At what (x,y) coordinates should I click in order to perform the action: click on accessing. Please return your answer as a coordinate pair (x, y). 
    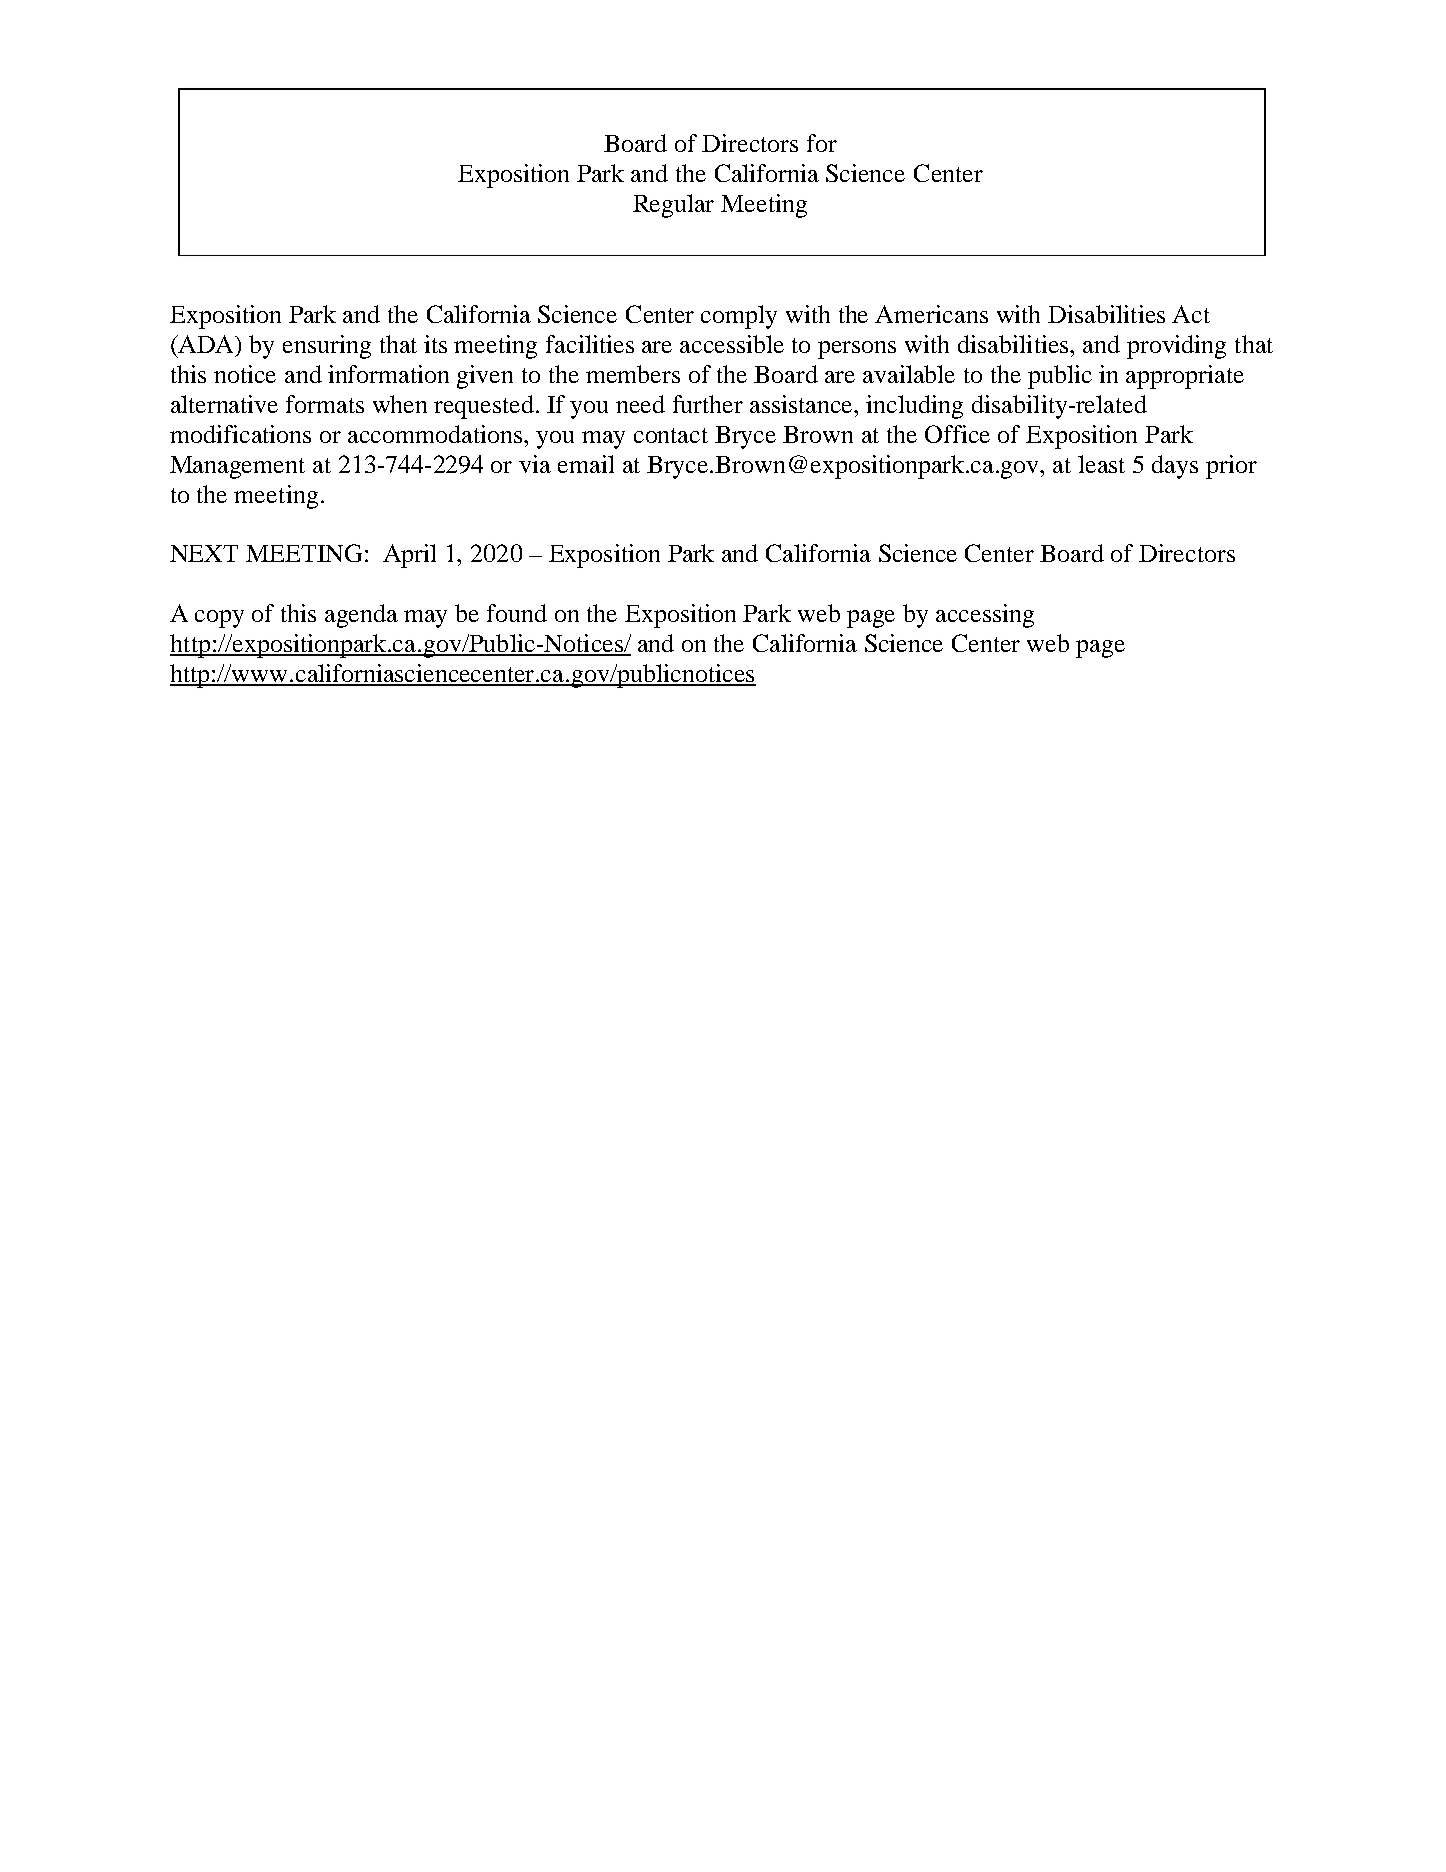
    Looking at the image, I should click on (985, 616).
